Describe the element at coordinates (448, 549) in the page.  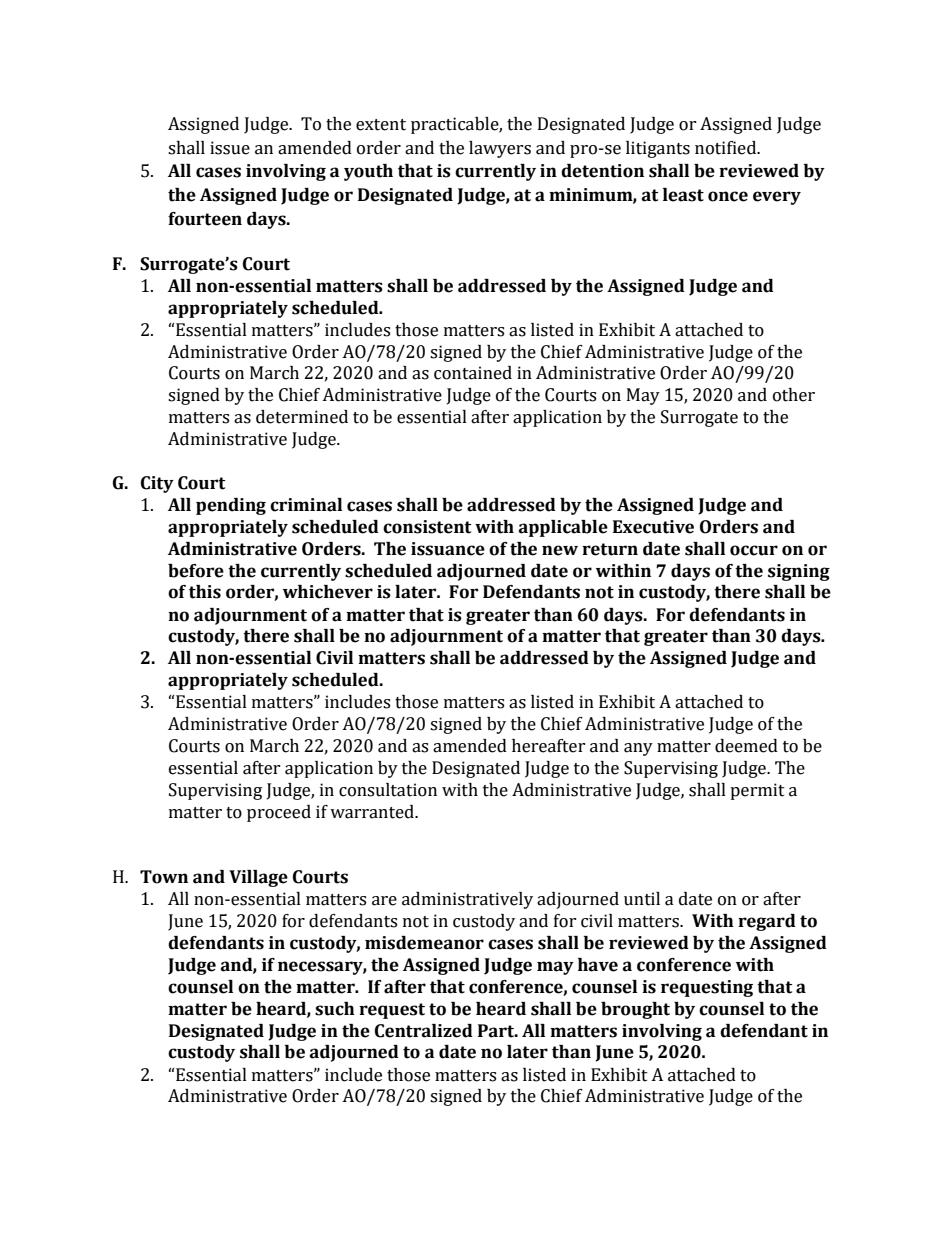
I see `issuance` at that location.
